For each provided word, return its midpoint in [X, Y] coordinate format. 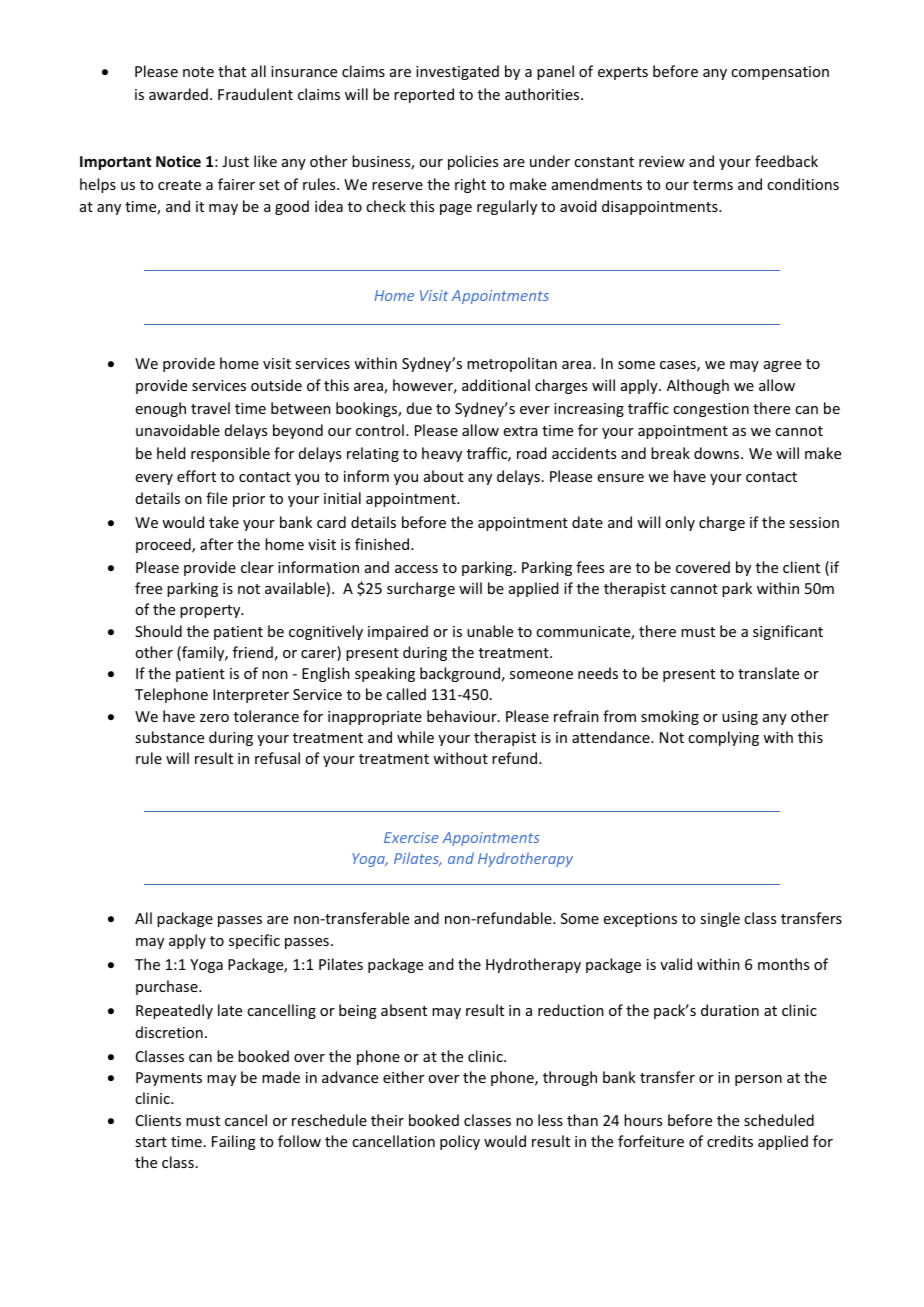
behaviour [463, 716]
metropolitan [512, 364]
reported [424, 95]
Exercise [411, 837]
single [720, 919]
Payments [169, 1079]
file [216, 498]
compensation [780, 73]
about [444, 476]
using [740, 718]
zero [214, 718]
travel [210, 408]
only [680, 523]
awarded [178, 94]
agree [782, 366]
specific [254, 941]
